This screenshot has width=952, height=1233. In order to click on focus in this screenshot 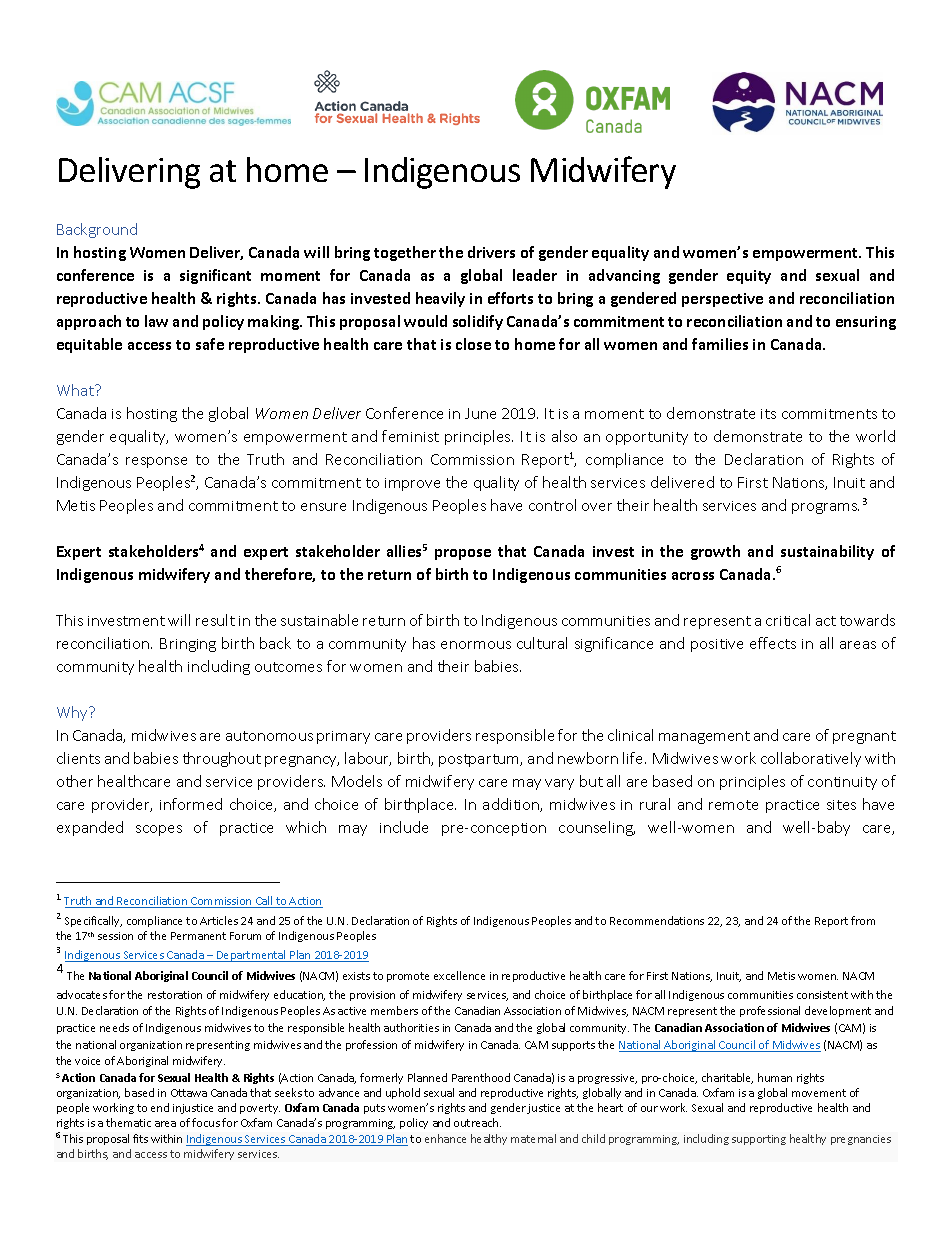, I will do `click(206, 1122)`.
